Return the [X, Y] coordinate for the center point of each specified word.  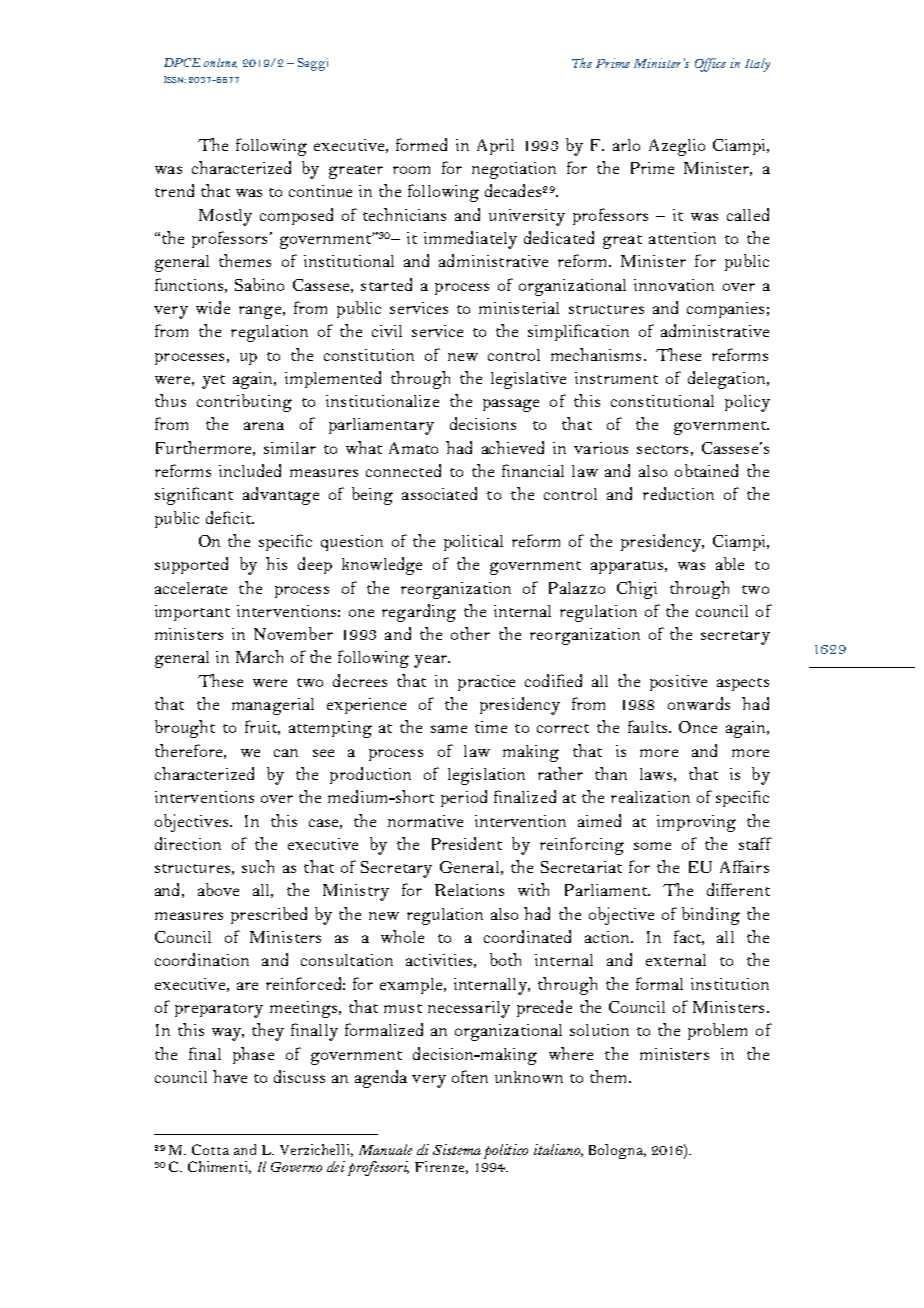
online [220, 63]
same [449, 729]
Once [698, 727]
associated [439, 493]
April [495, 147]
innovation [674, 285]
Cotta [210, 1149]
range [260, 312]
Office [710, 65]
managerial [273, 706]
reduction [678, 493]
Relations [469, 890]
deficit [229, 517]
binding [711, 916]
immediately [470, 240]
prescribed [269, 915]
